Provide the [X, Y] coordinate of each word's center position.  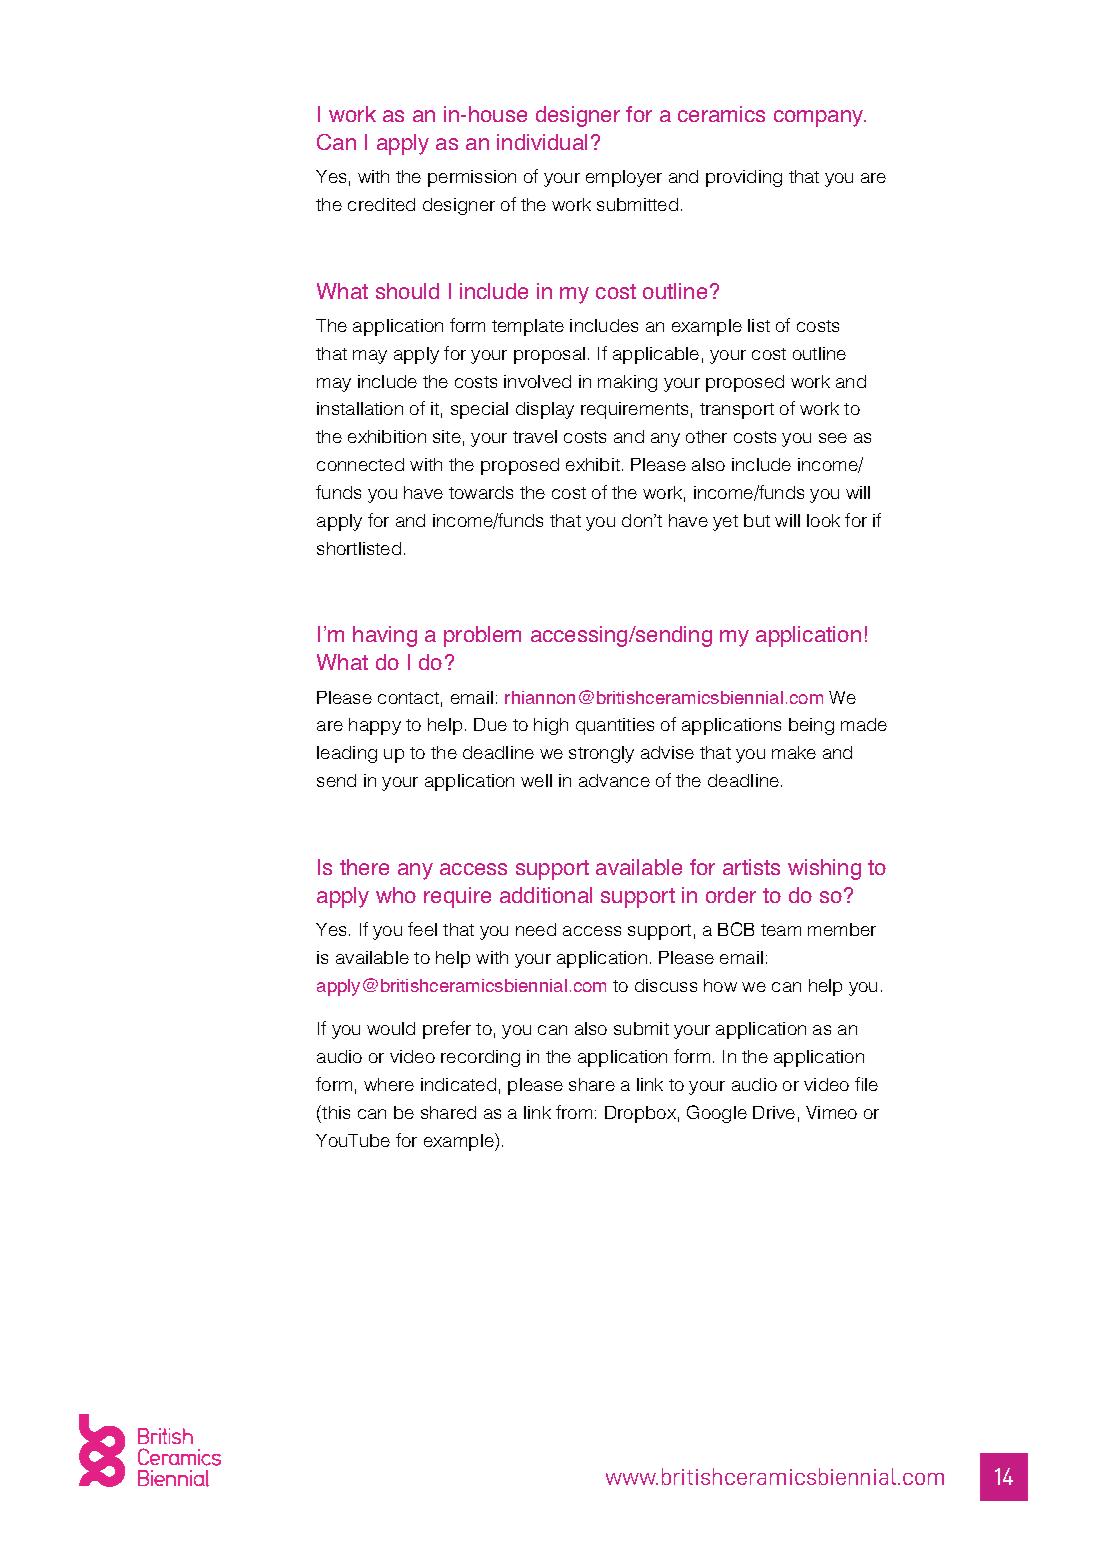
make [794, 752]
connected [360, 464]
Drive [774, 1112]
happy [375, 726]
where [389, 1084]
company [819, 118]
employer [624, 178]
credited [381, 204]
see [833, 438]
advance [614, 780]
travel [535, 436]
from [574, 1112]
